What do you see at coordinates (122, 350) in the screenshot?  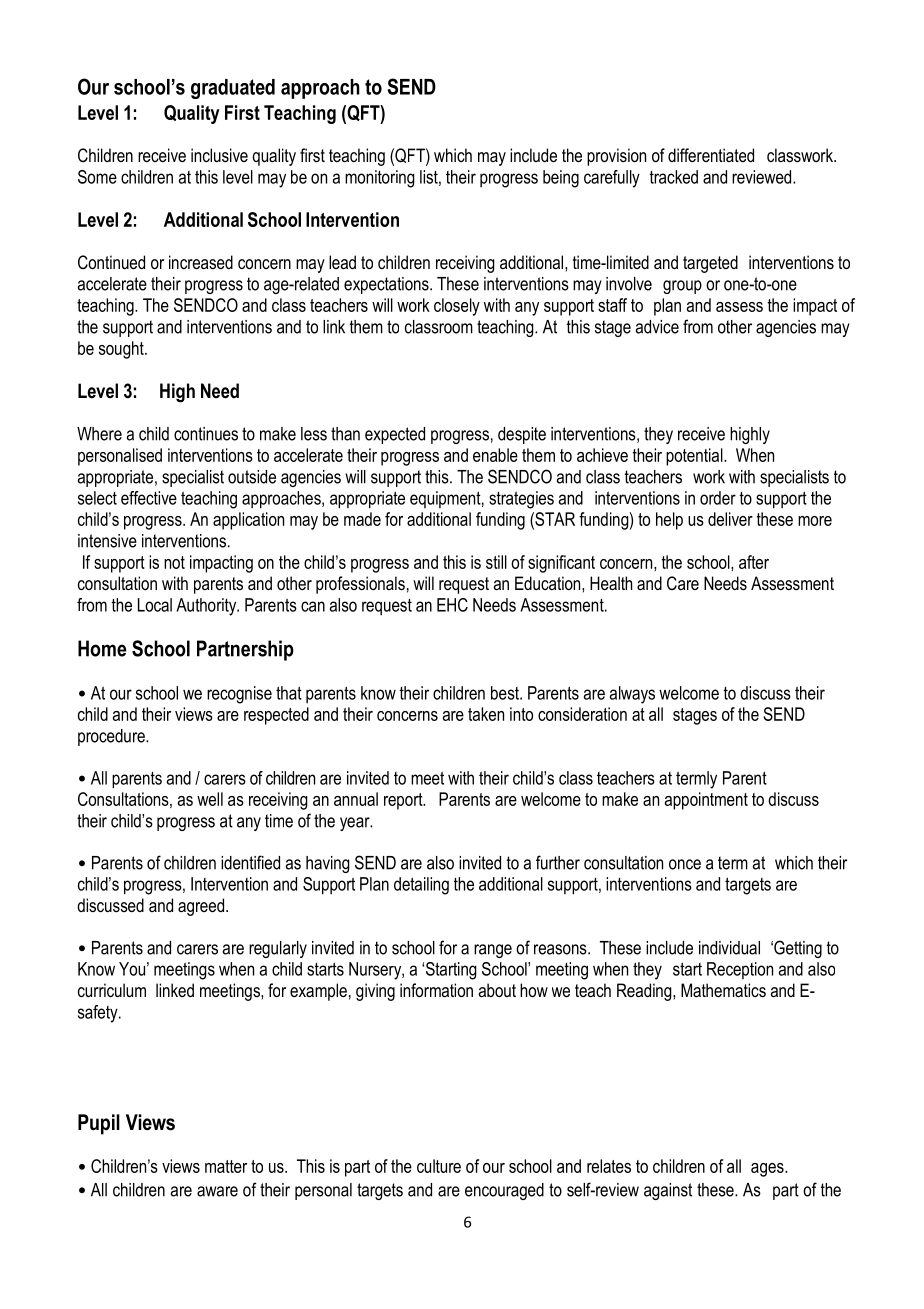 I see `sought` at bounding box center [122, 350].
